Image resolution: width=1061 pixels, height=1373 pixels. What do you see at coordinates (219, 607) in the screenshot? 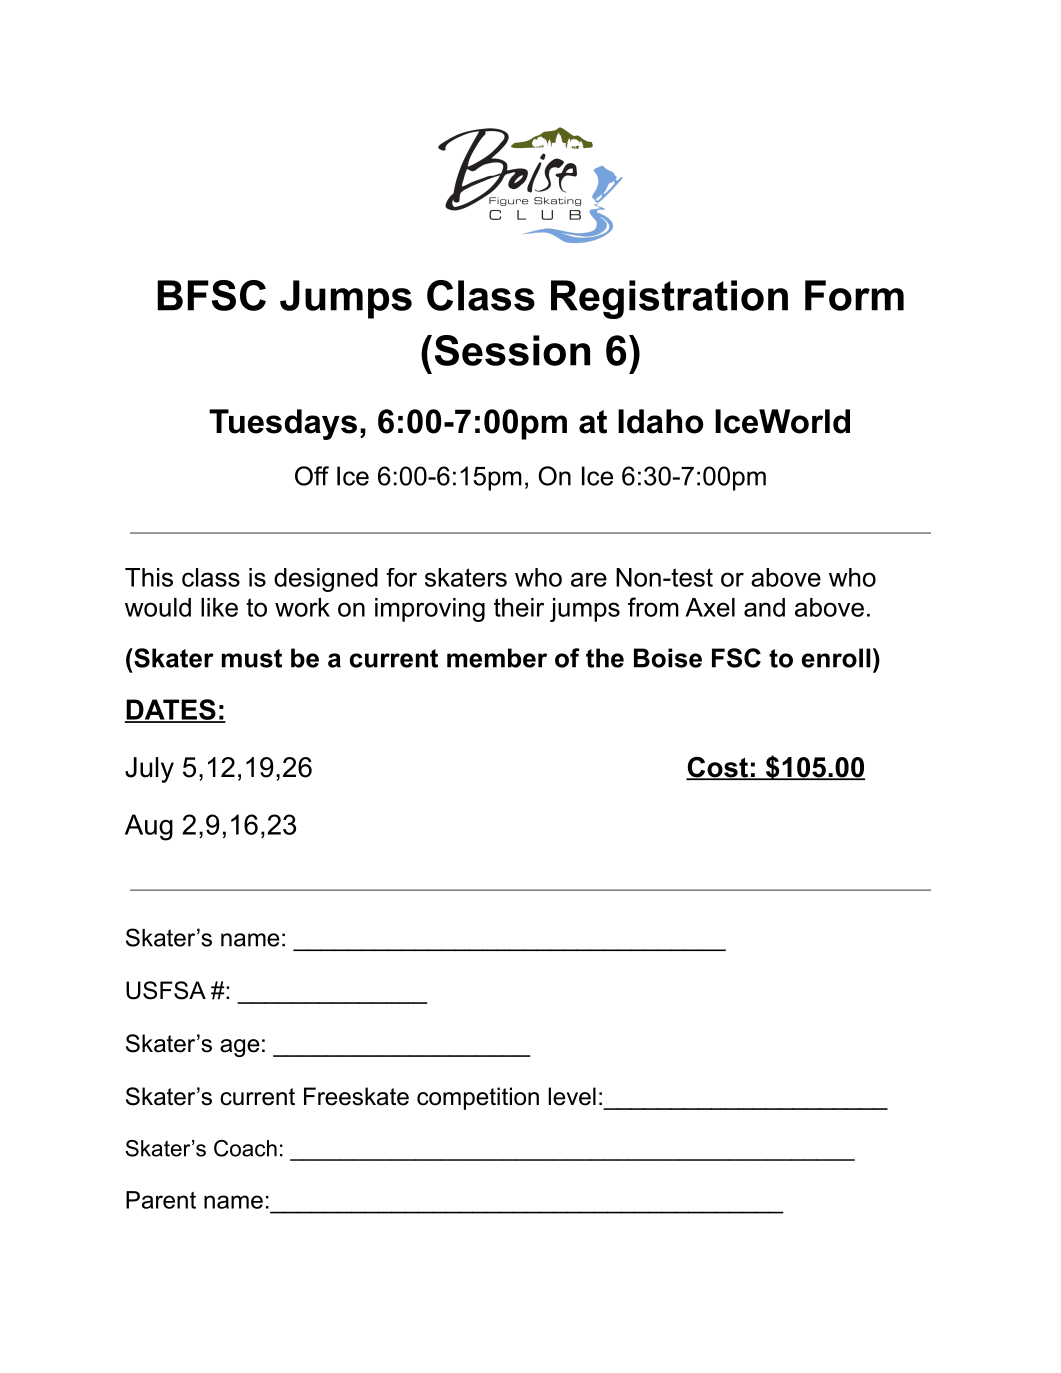
I see `like` at bounding box center [219, 607].
